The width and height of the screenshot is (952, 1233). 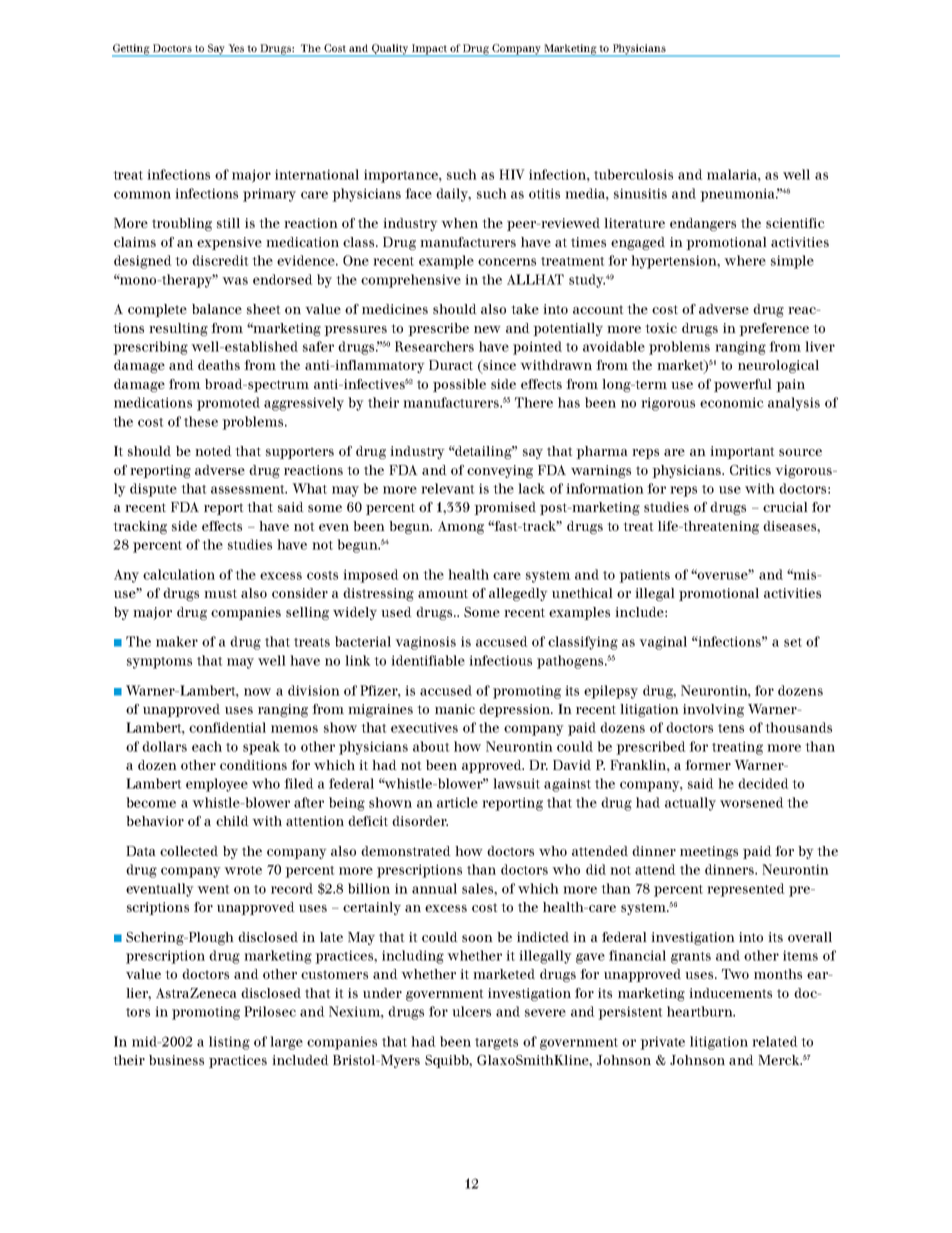 What do you see at coordinates (229, 1043) in the screenshot?
I see `listing` at bounding box center [229, 1043].
